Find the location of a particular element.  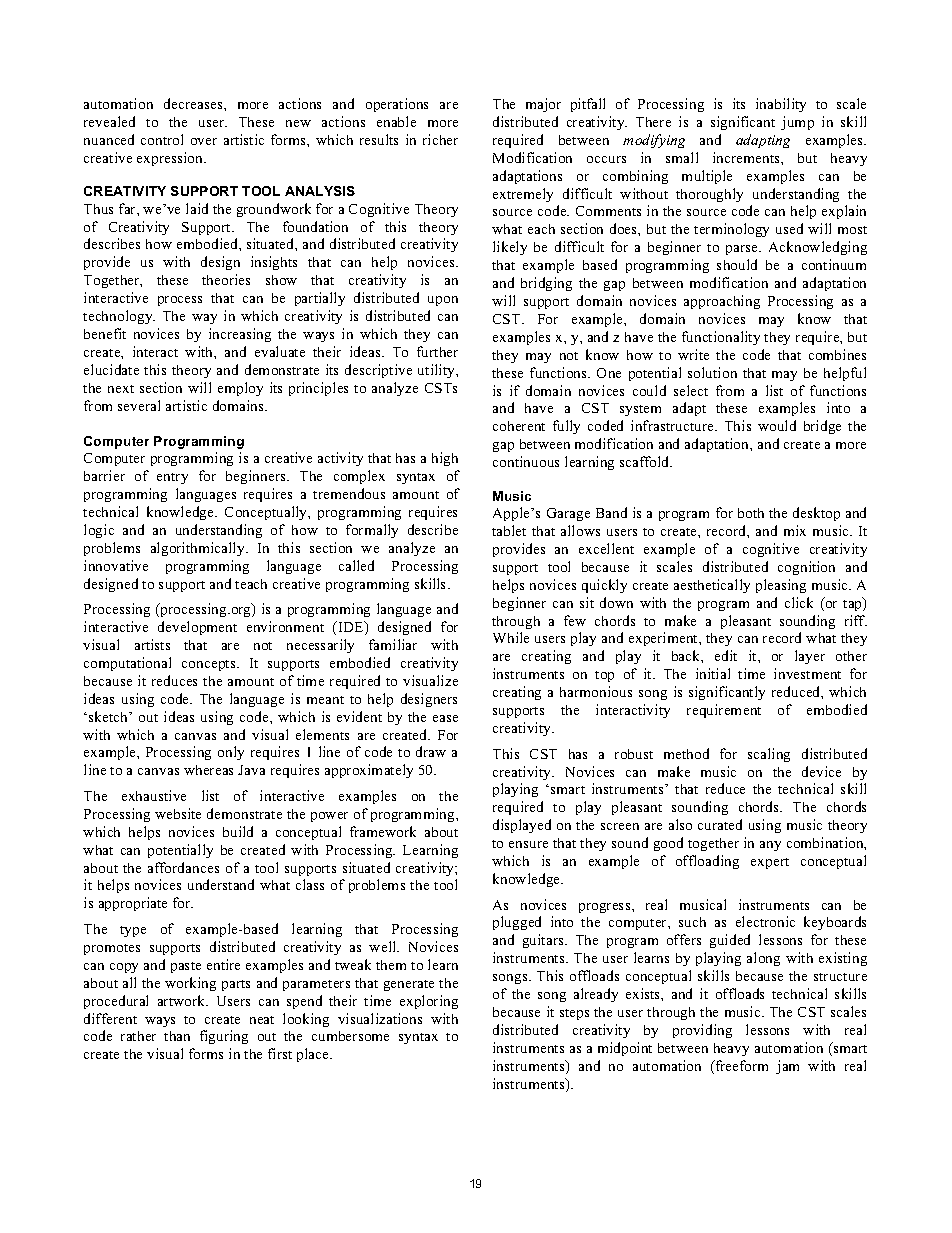

exploring is located at coordinates (429, 1002).
